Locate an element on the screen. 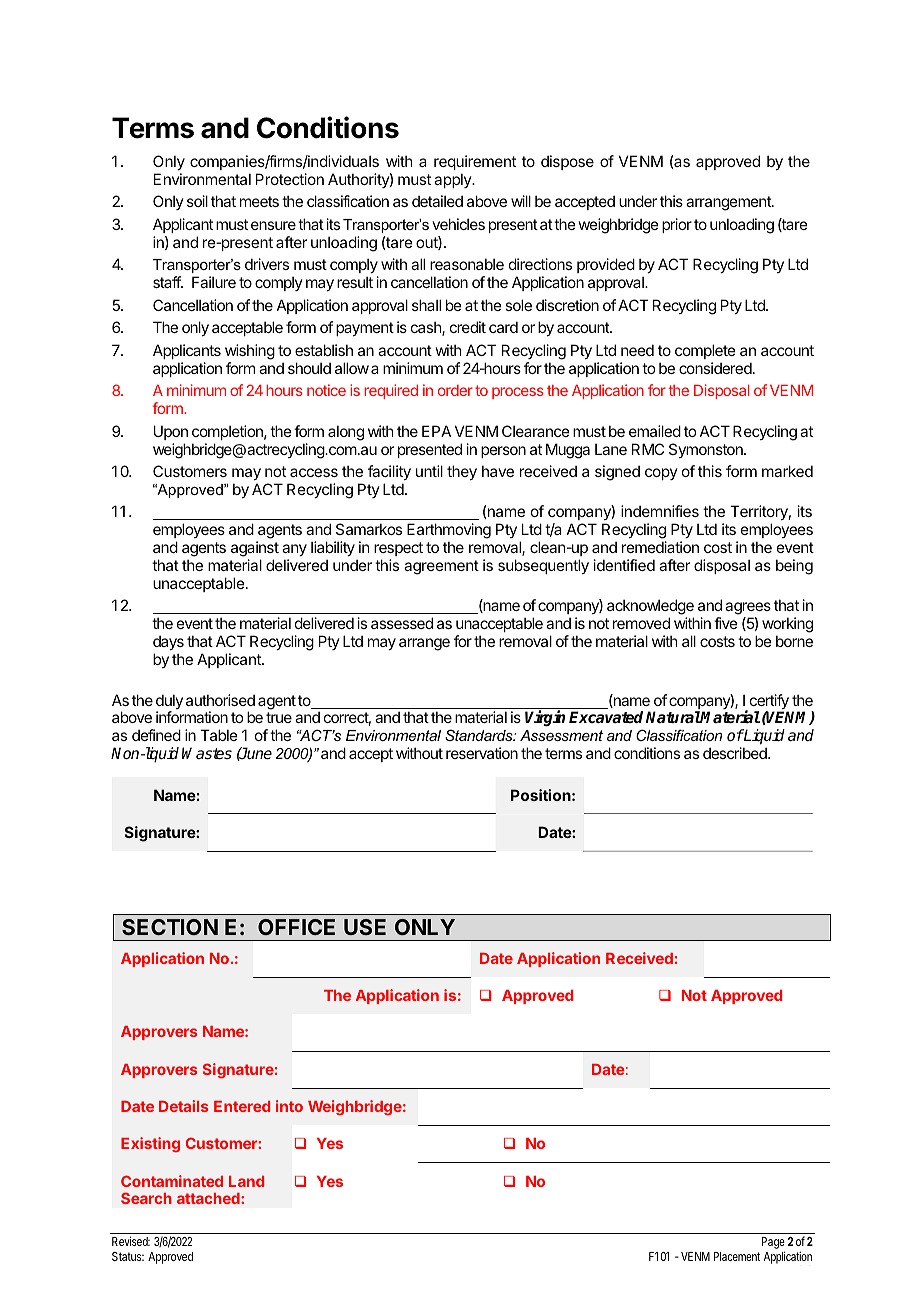 Image resolution: width=924 pixels, height=1308 pixels. five is located at coordinates (726, 623).
